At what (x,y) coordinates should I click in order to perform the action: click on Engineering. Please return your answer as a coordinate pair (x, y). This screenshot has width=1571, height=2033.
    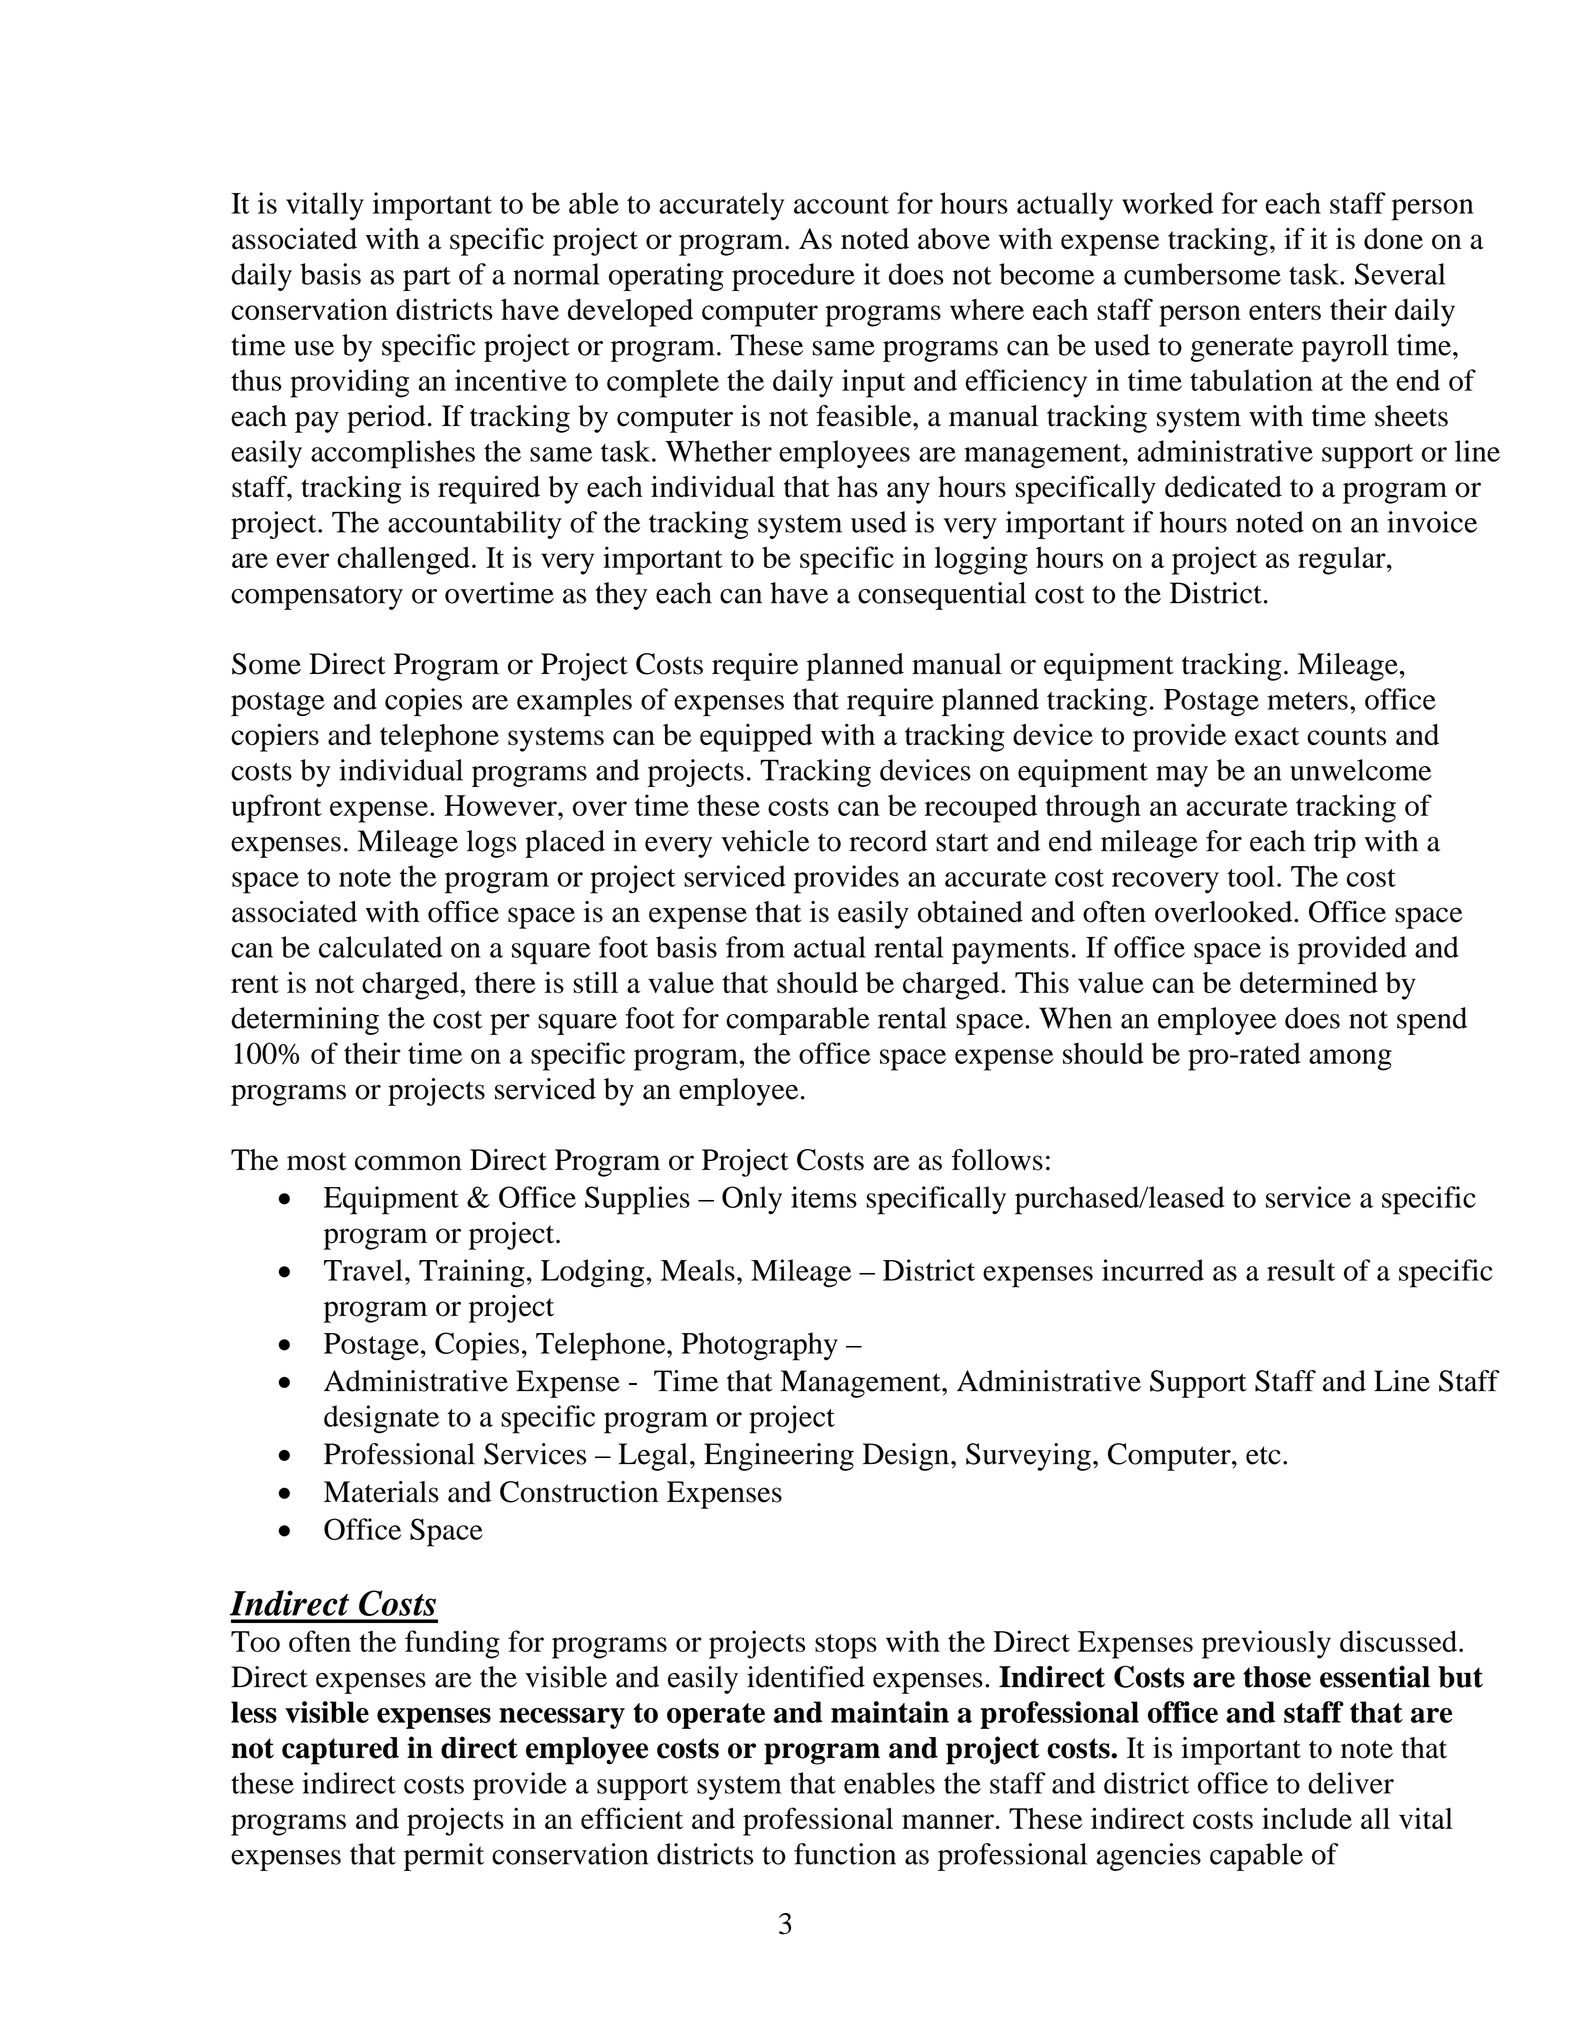
    Looking at the image, I should click on (779, 1457).
